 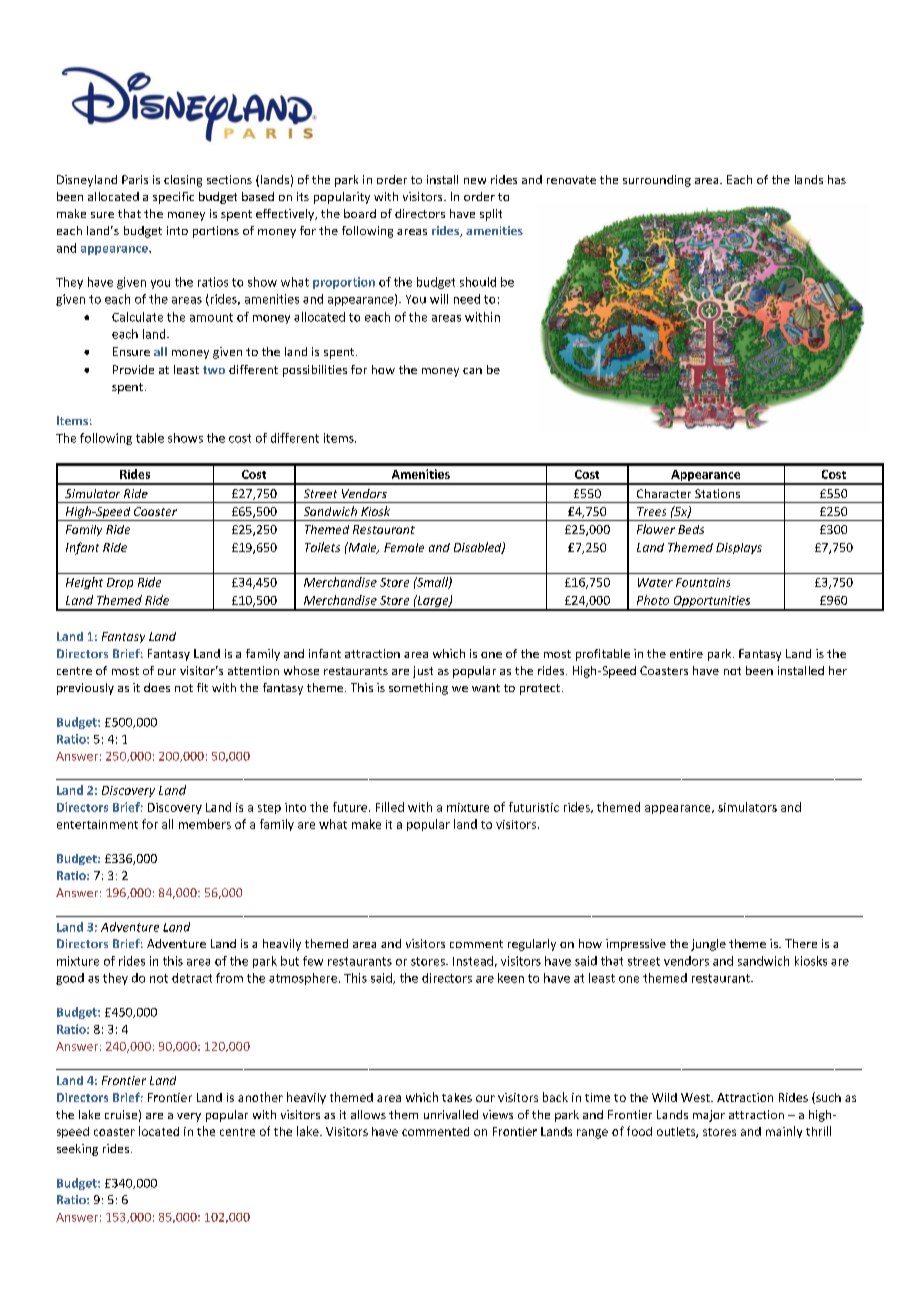 I want to click on unrivalled, so click(x=451, y=1114).
